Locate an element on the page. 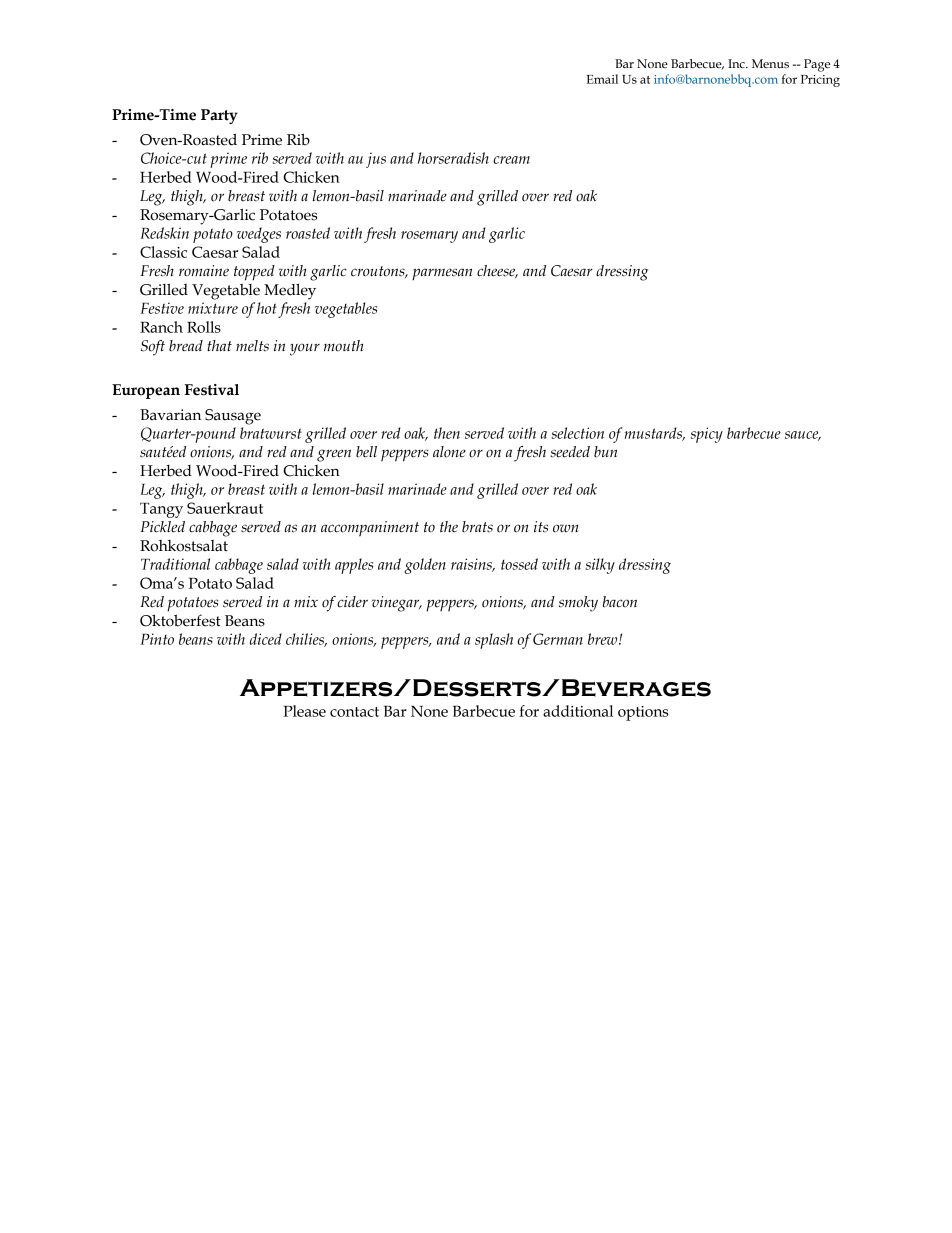 This page has width=952, height=1233. Pricing is located at coordinates (820, 81).
